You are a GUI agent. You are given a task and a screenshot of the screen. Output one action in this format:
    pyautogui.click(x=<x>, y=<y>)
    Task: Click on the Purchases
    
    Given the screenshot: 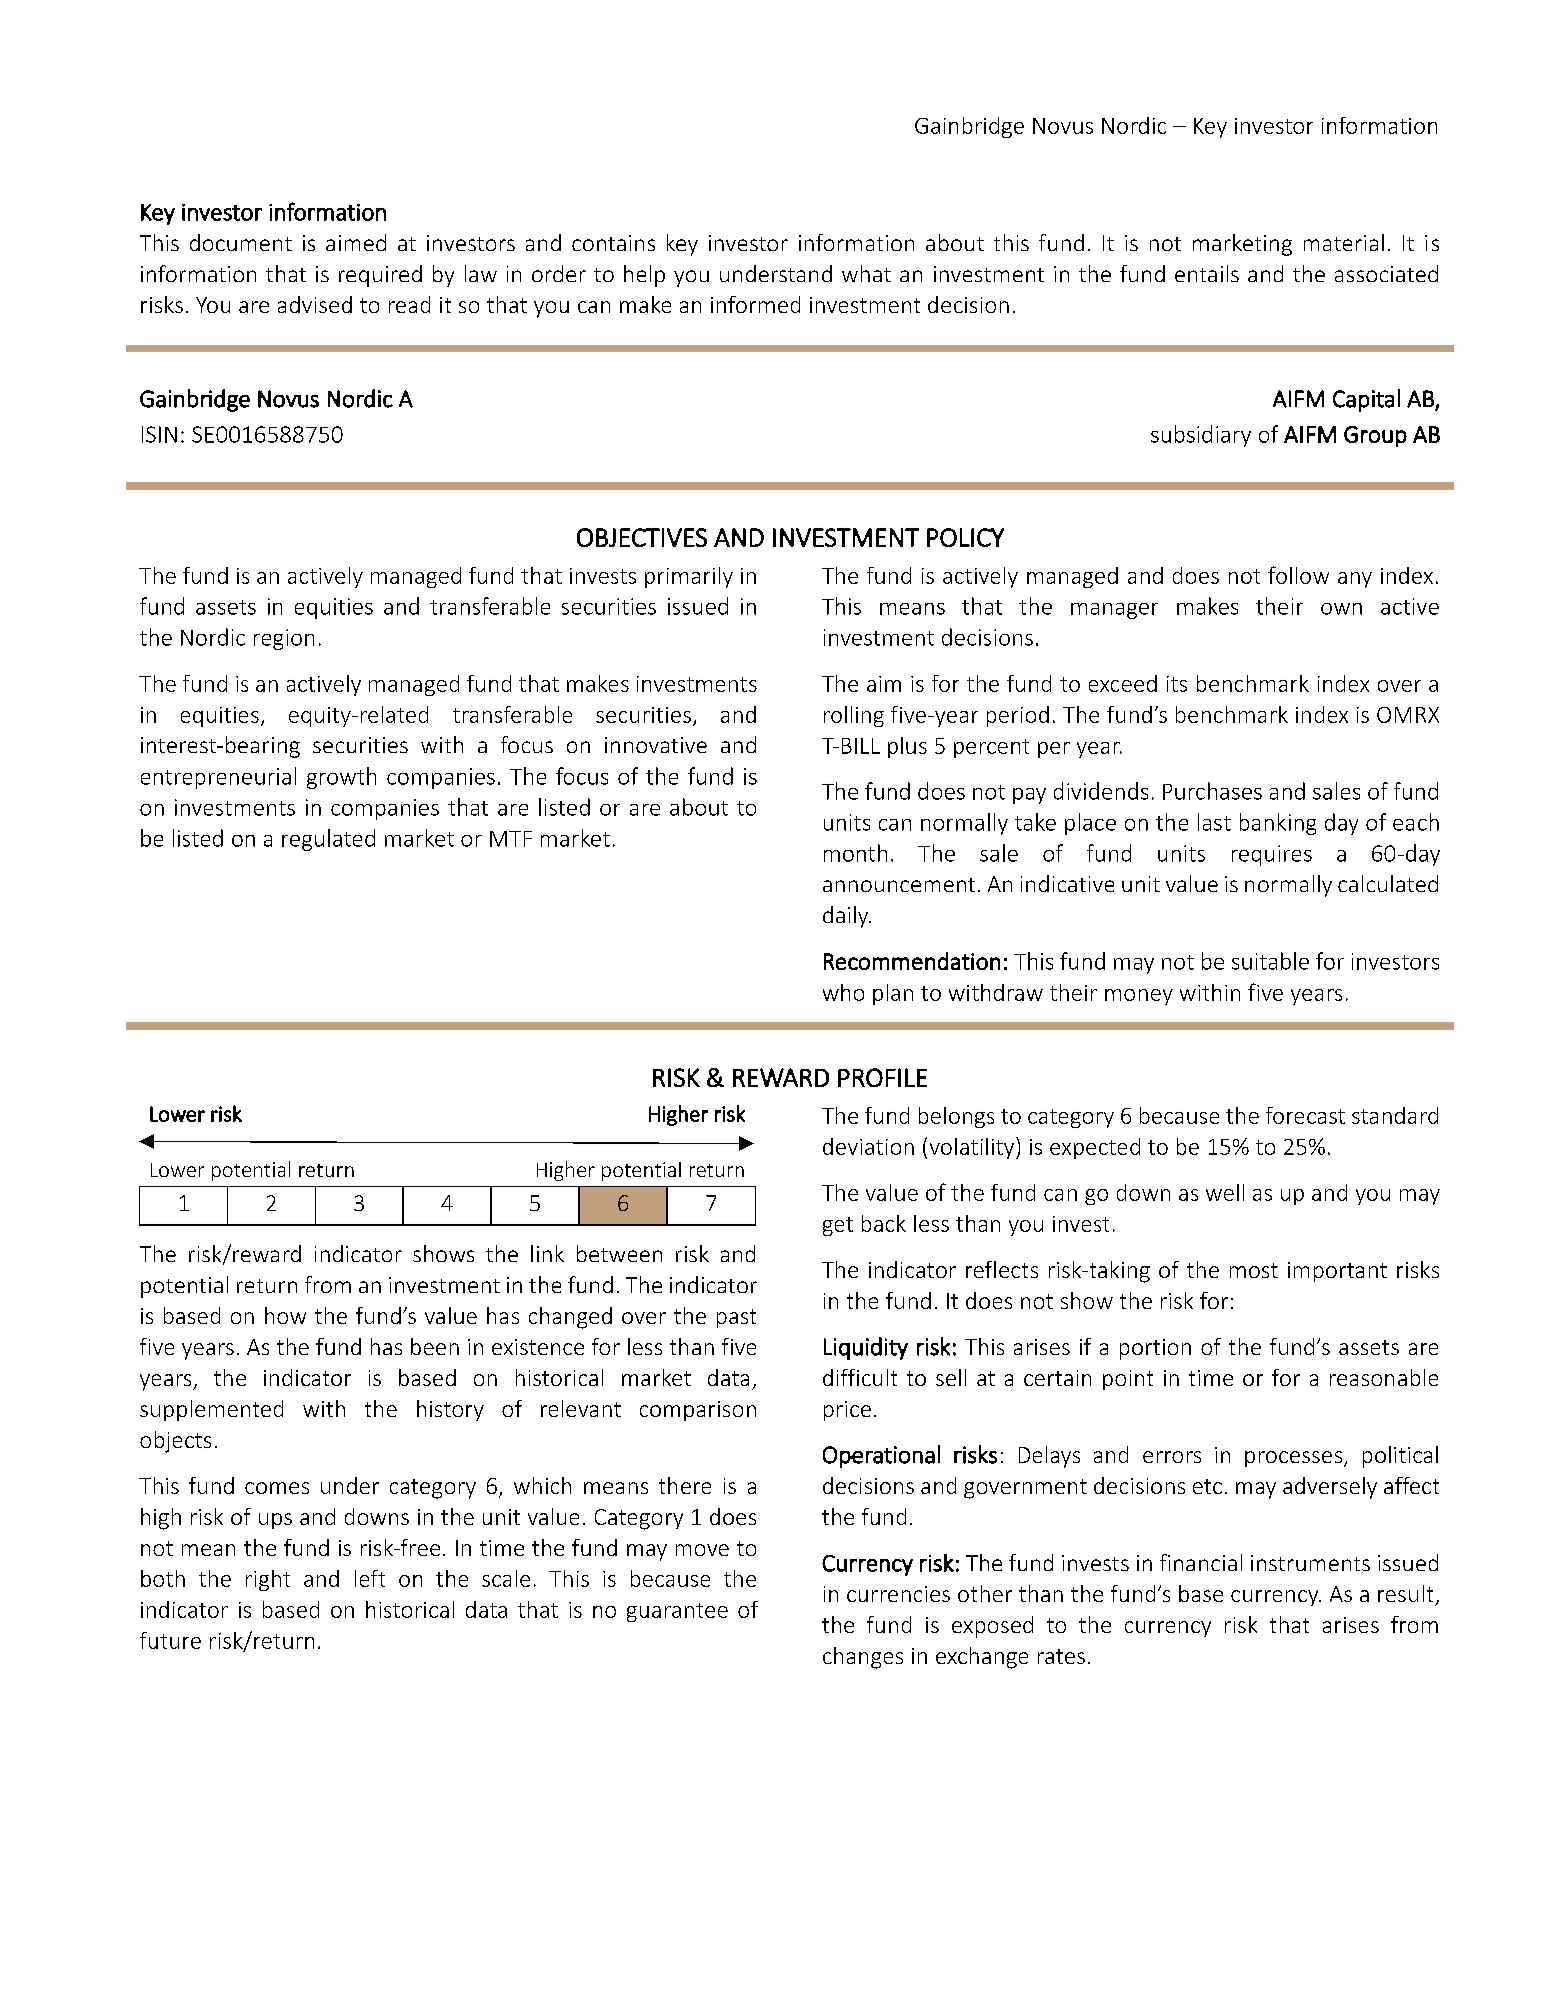 What is the action you would take?
    pyautogui.click(x=1212, y=791)
